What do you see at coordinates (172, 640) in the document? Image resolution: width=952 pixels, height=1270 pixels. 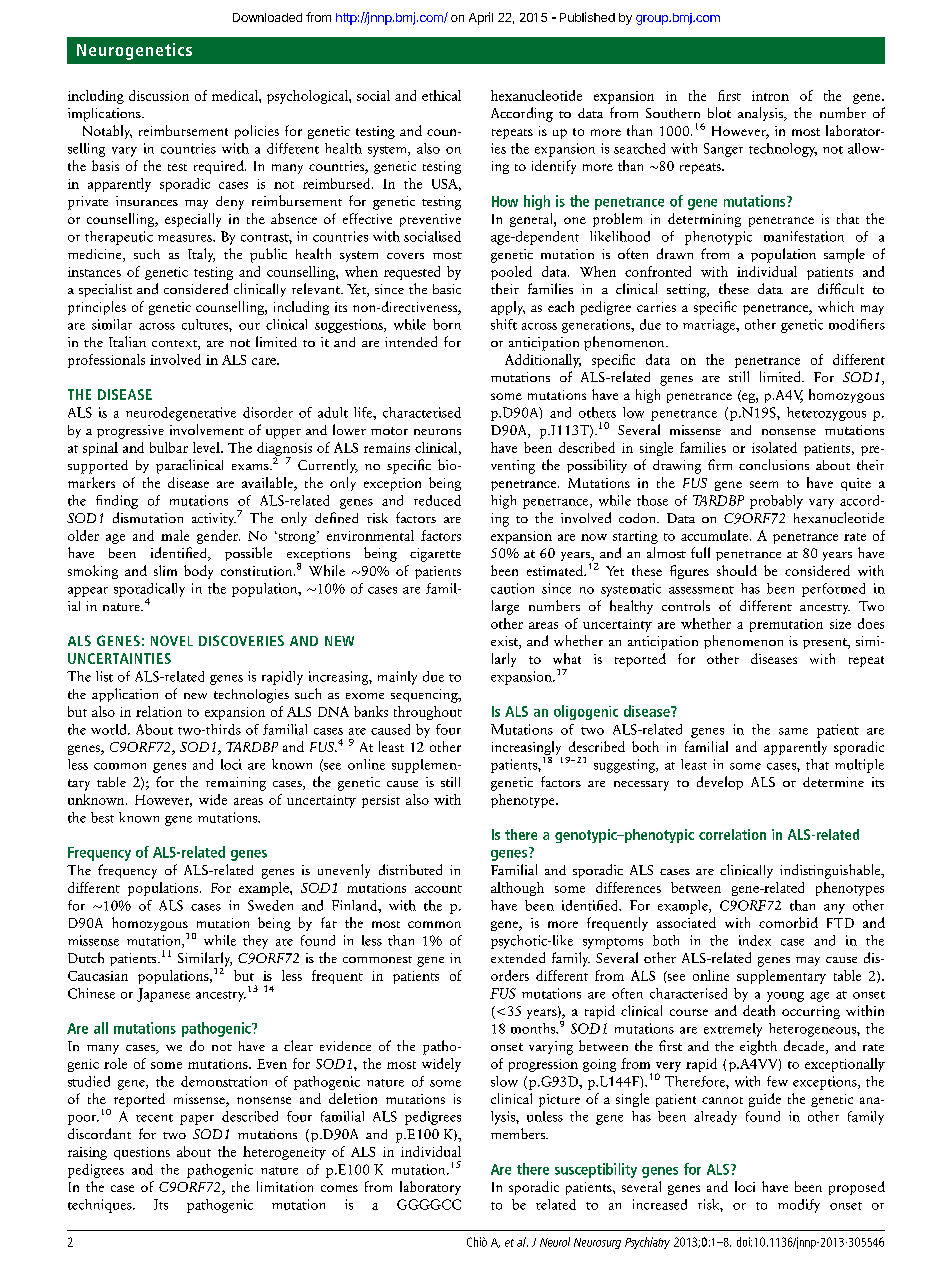 I see `NOVEL` at bounding box center [172, 640].
